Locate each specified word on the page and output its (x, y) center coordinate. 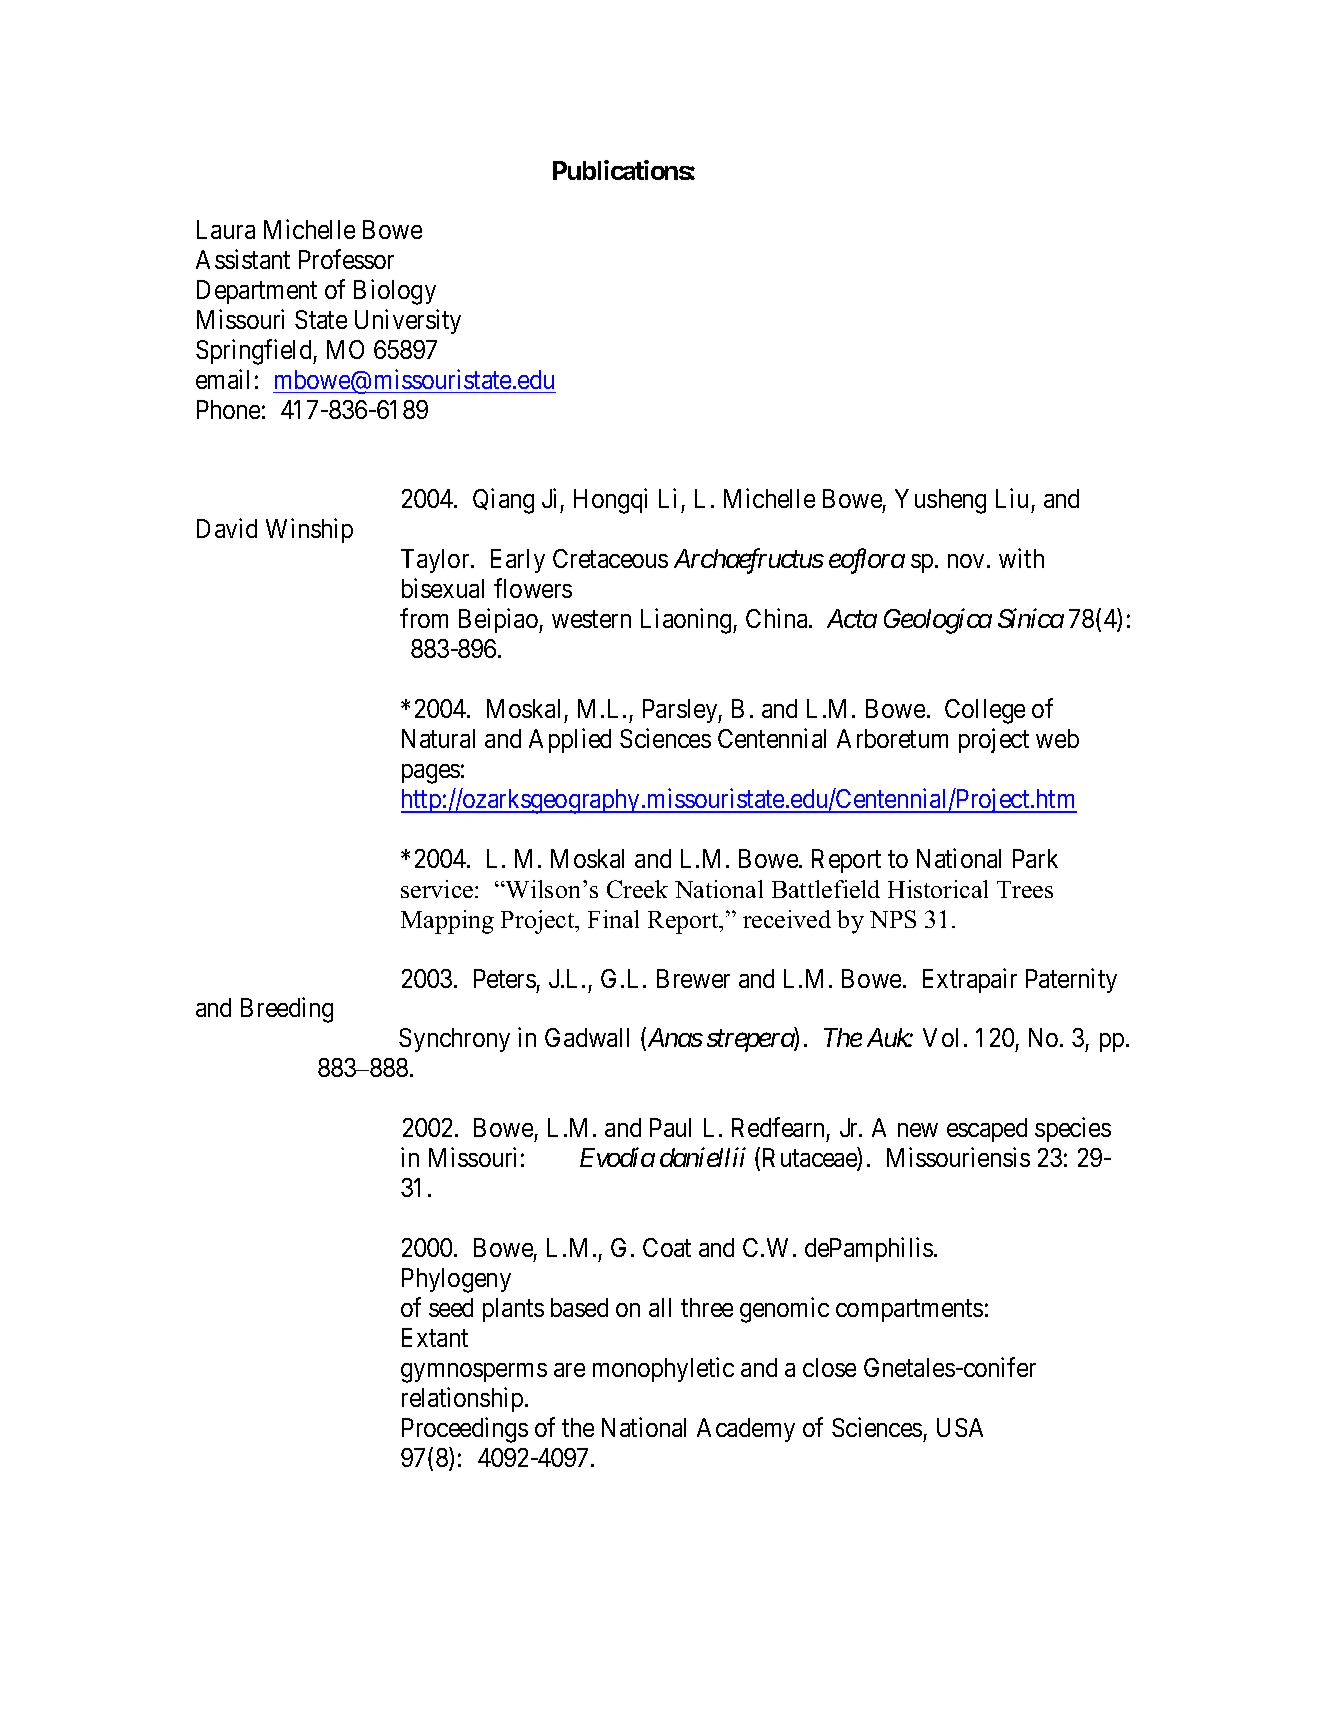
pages (431, 774)
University (408, 321)
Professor (346, 259)
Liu (1012, 498)
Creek (637, 889)
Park (1035, 858)
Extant (435, 1337)
